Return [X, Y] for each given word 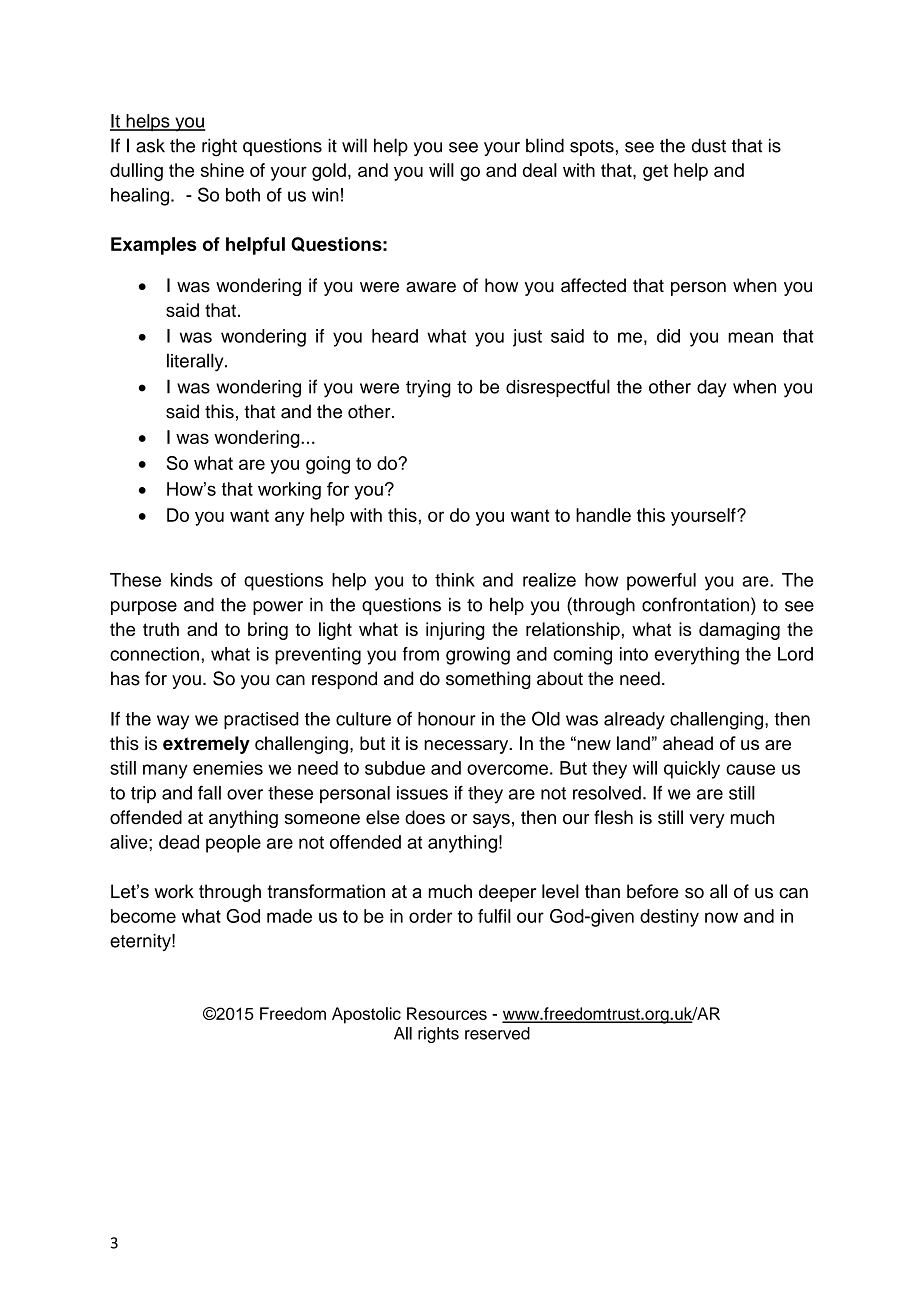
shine [222, 170]
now [721, 917]
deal [540, 170]
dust [708, 145]
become [143, 916]
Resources [447, 1013]
